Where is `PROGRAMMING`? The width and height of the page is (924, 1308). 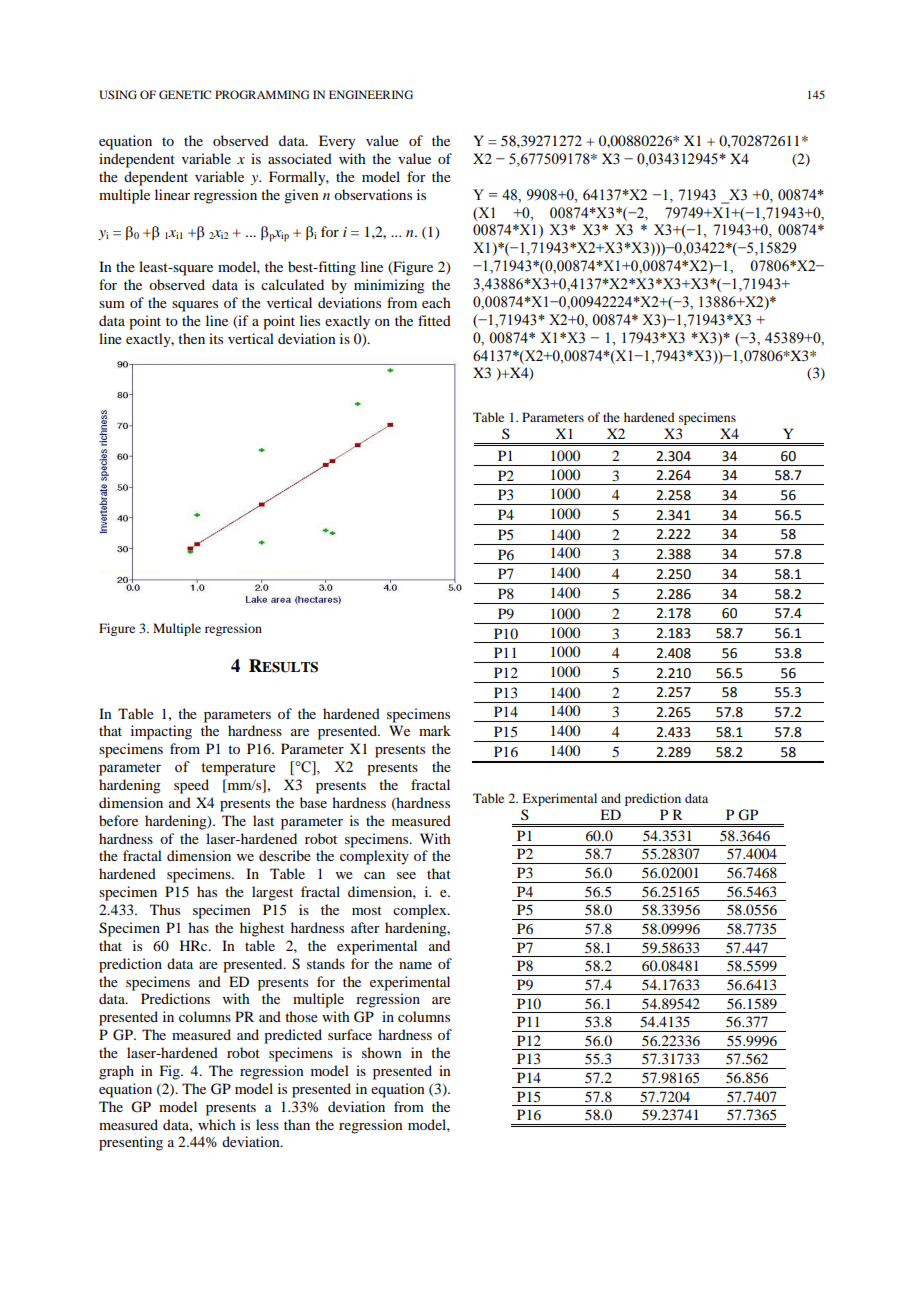
PROGRAMMING is located at coordinates (262, 94).
